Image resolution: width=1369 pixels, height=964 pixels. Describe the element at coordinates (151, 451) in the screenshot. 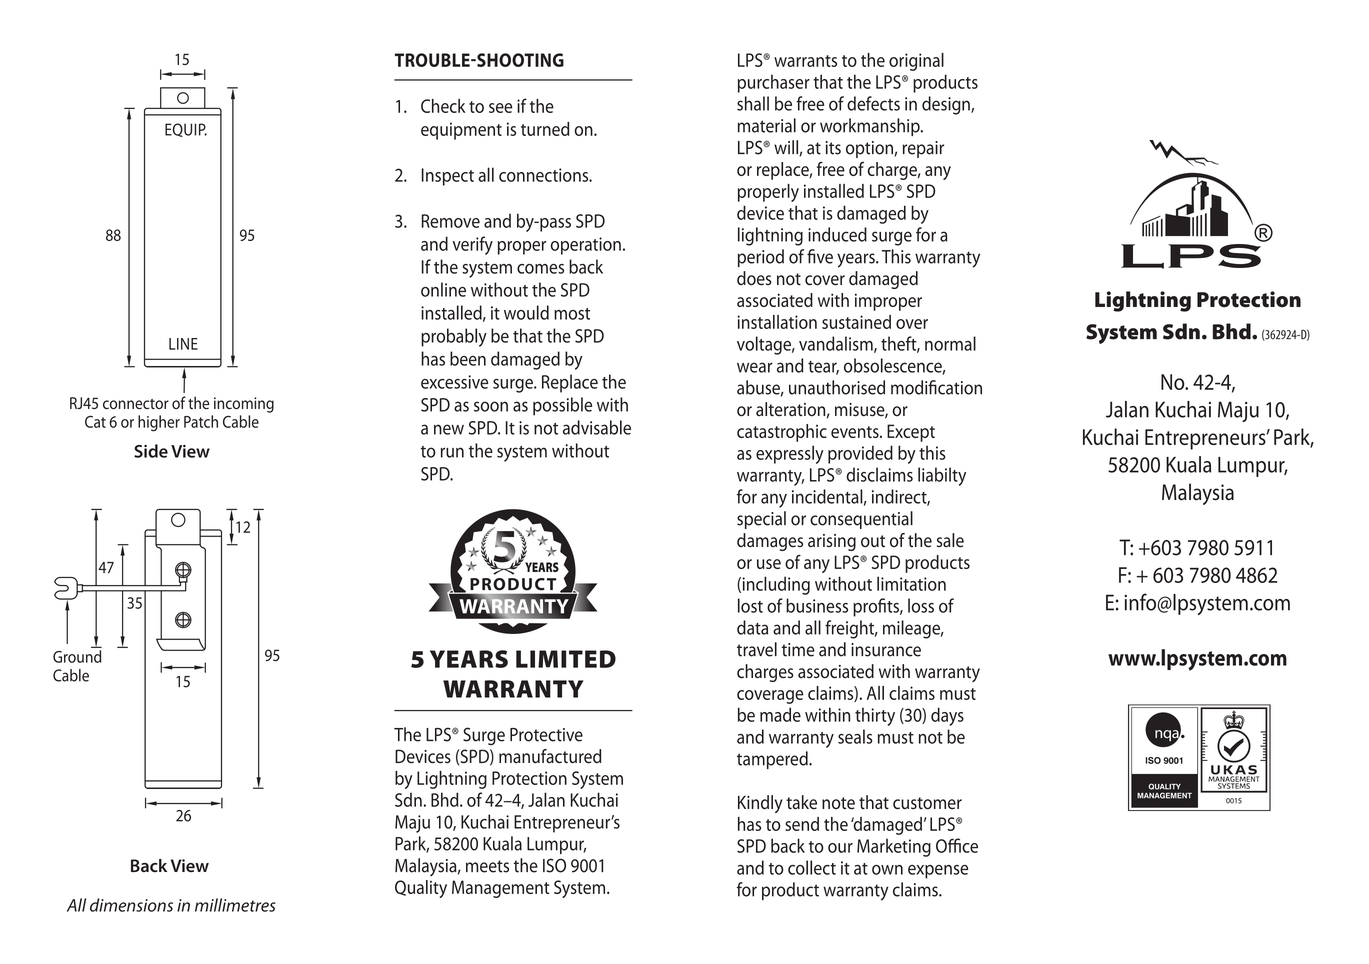

I see `Side` at that location.
